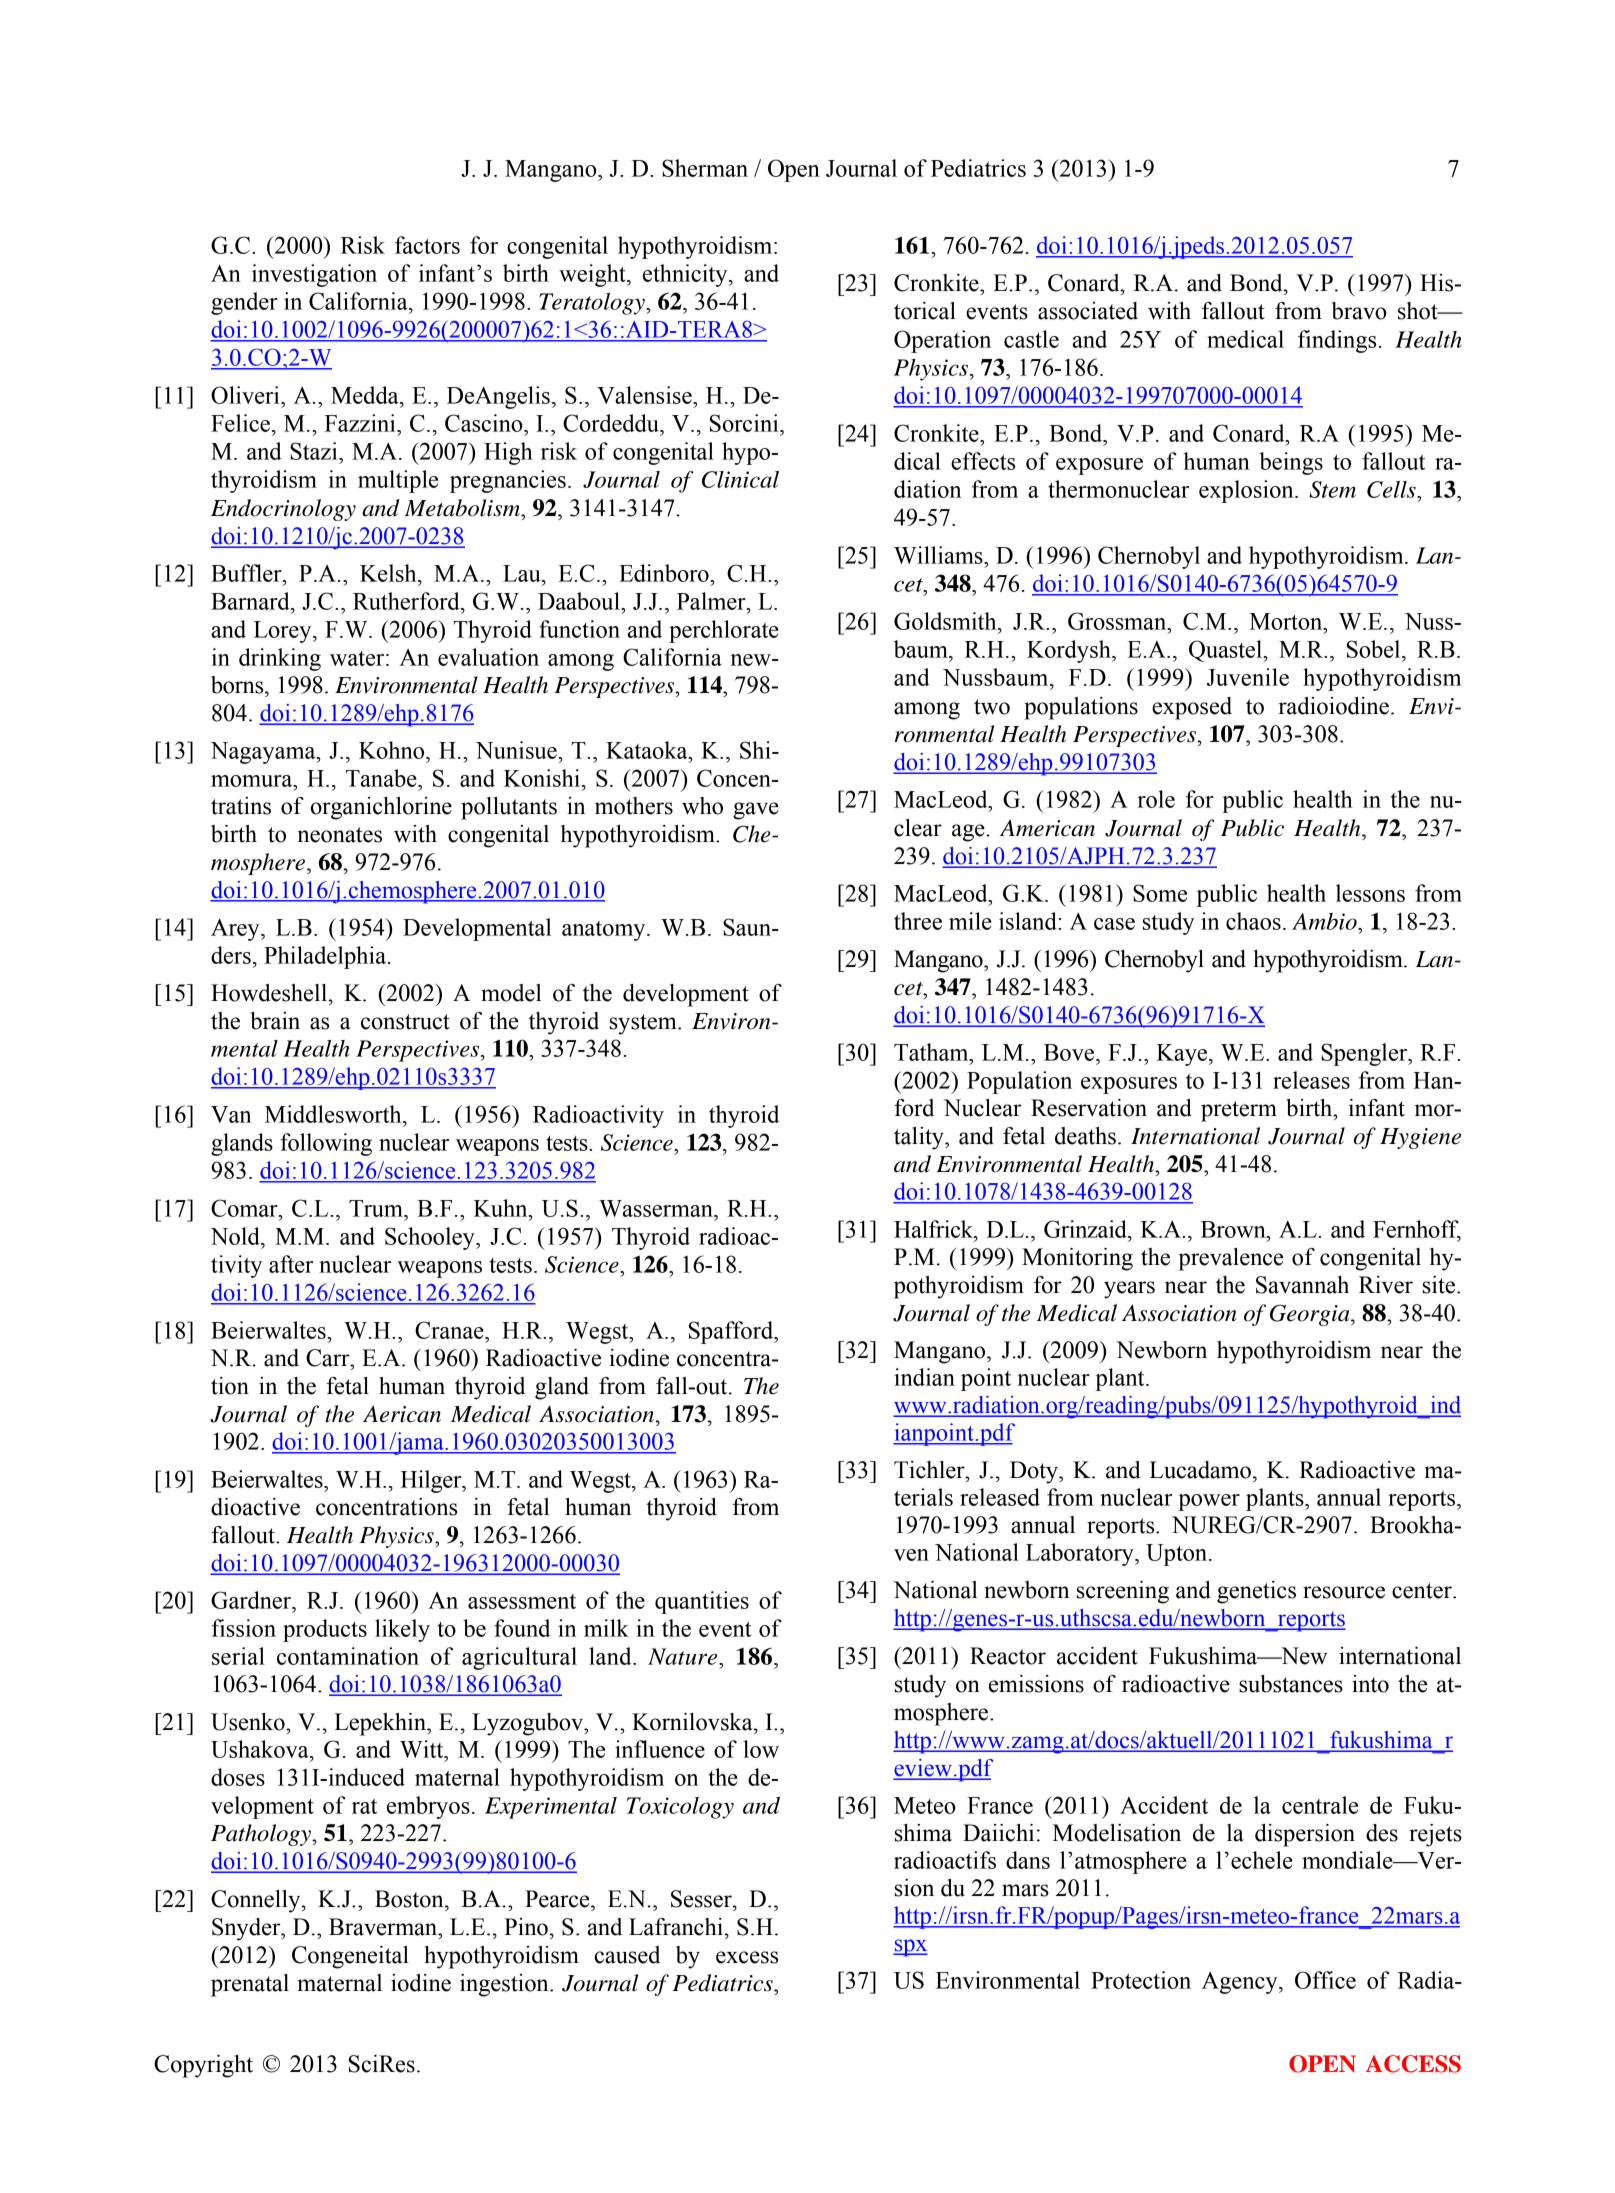  Describe the element at coordinates (702, 1602) in the page. I see `quantities` at that location.
